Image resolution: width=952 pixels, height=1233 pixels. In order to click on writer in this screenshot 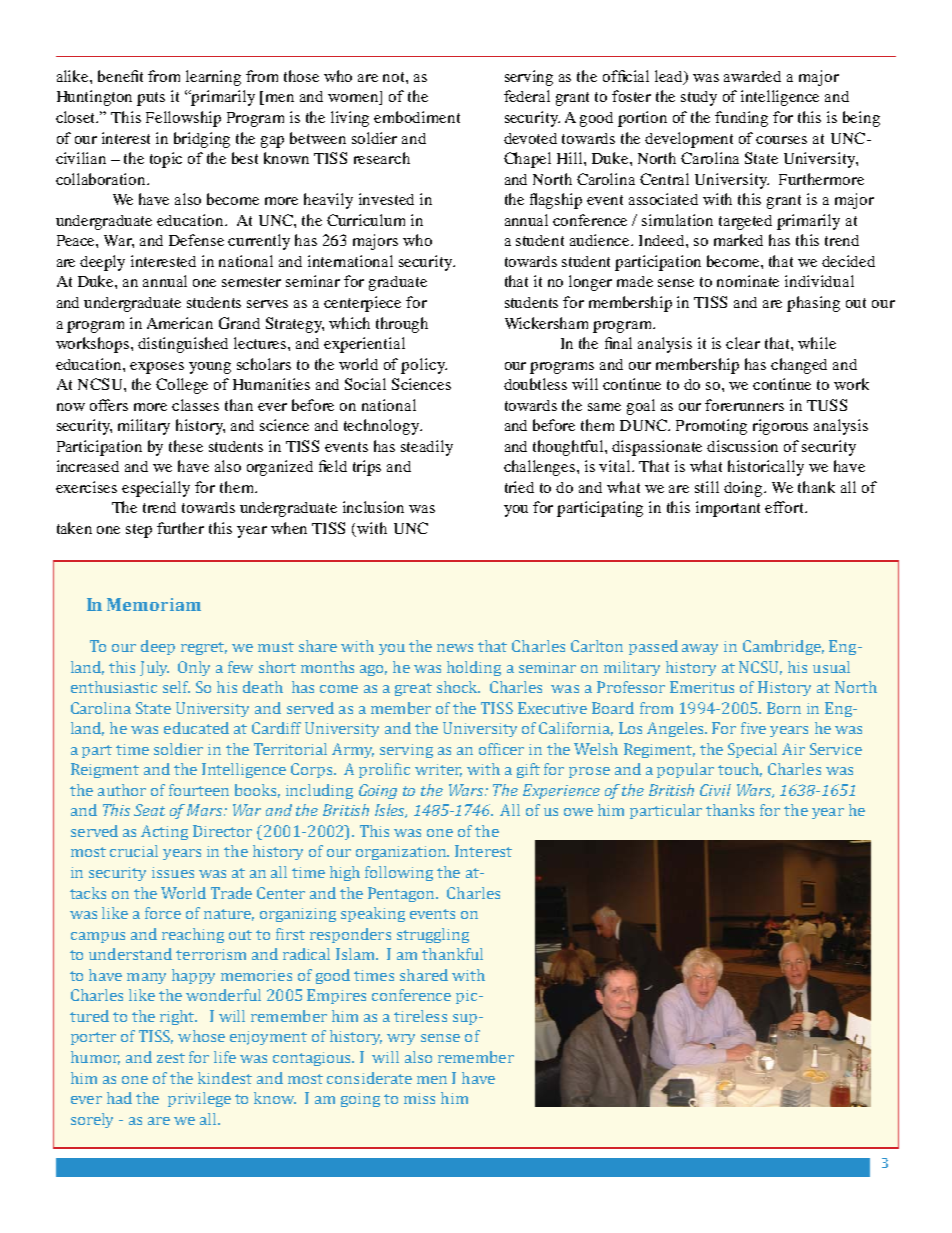, I will do `click(438, 770)`.
